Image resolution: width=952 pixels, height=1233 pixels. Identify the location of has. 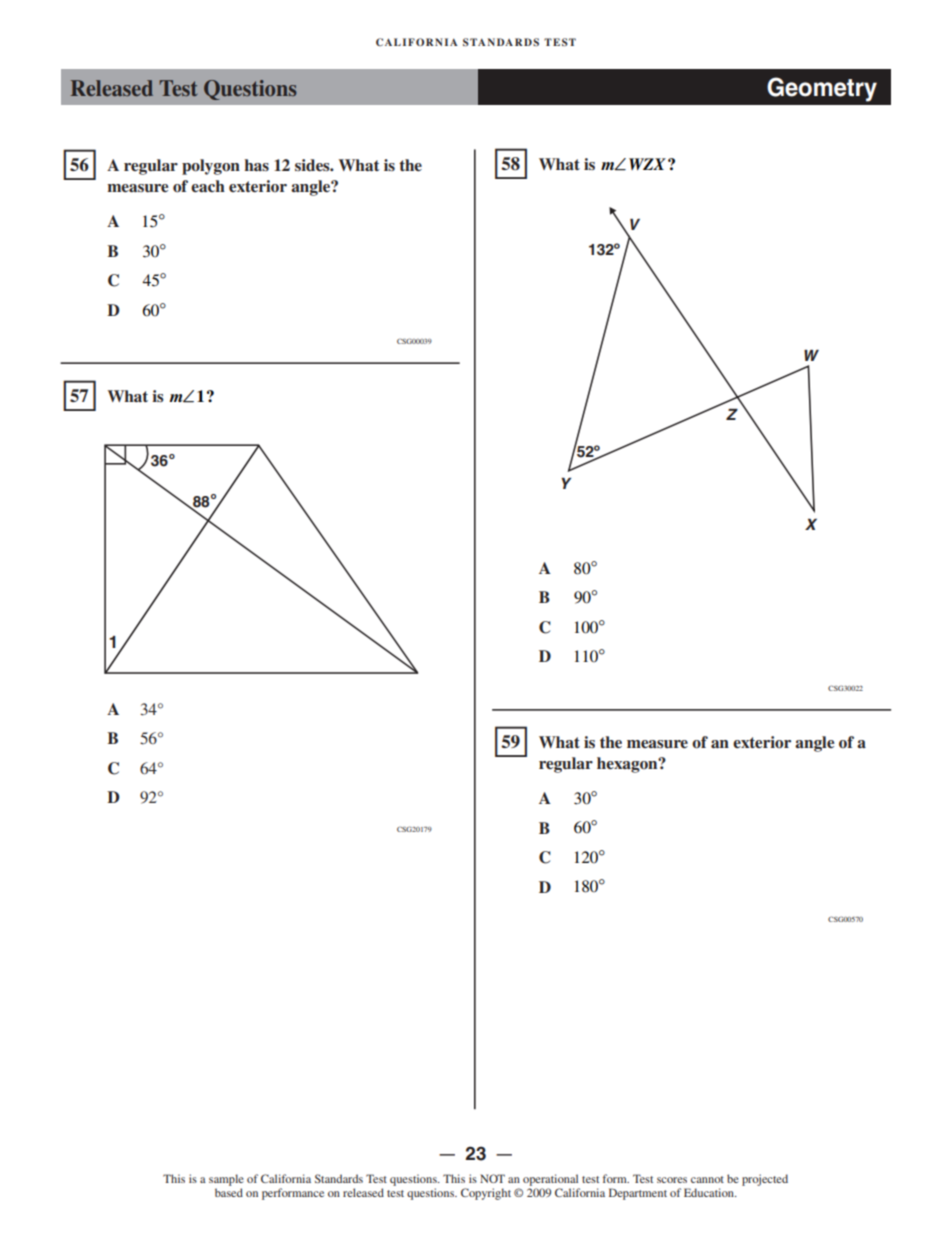
(256, 165).
